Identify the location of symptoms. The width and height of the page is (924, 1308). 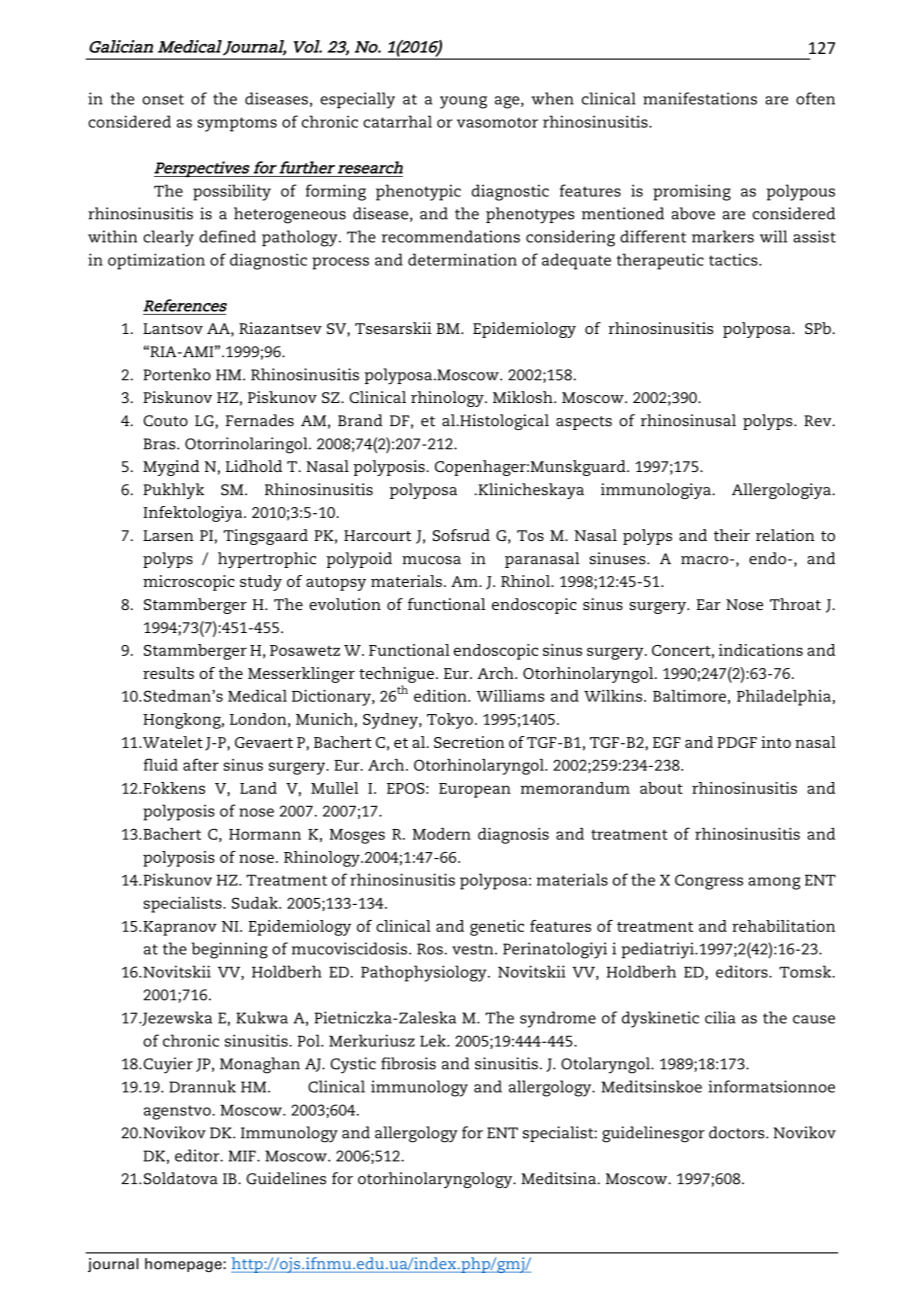
(237, 124).
